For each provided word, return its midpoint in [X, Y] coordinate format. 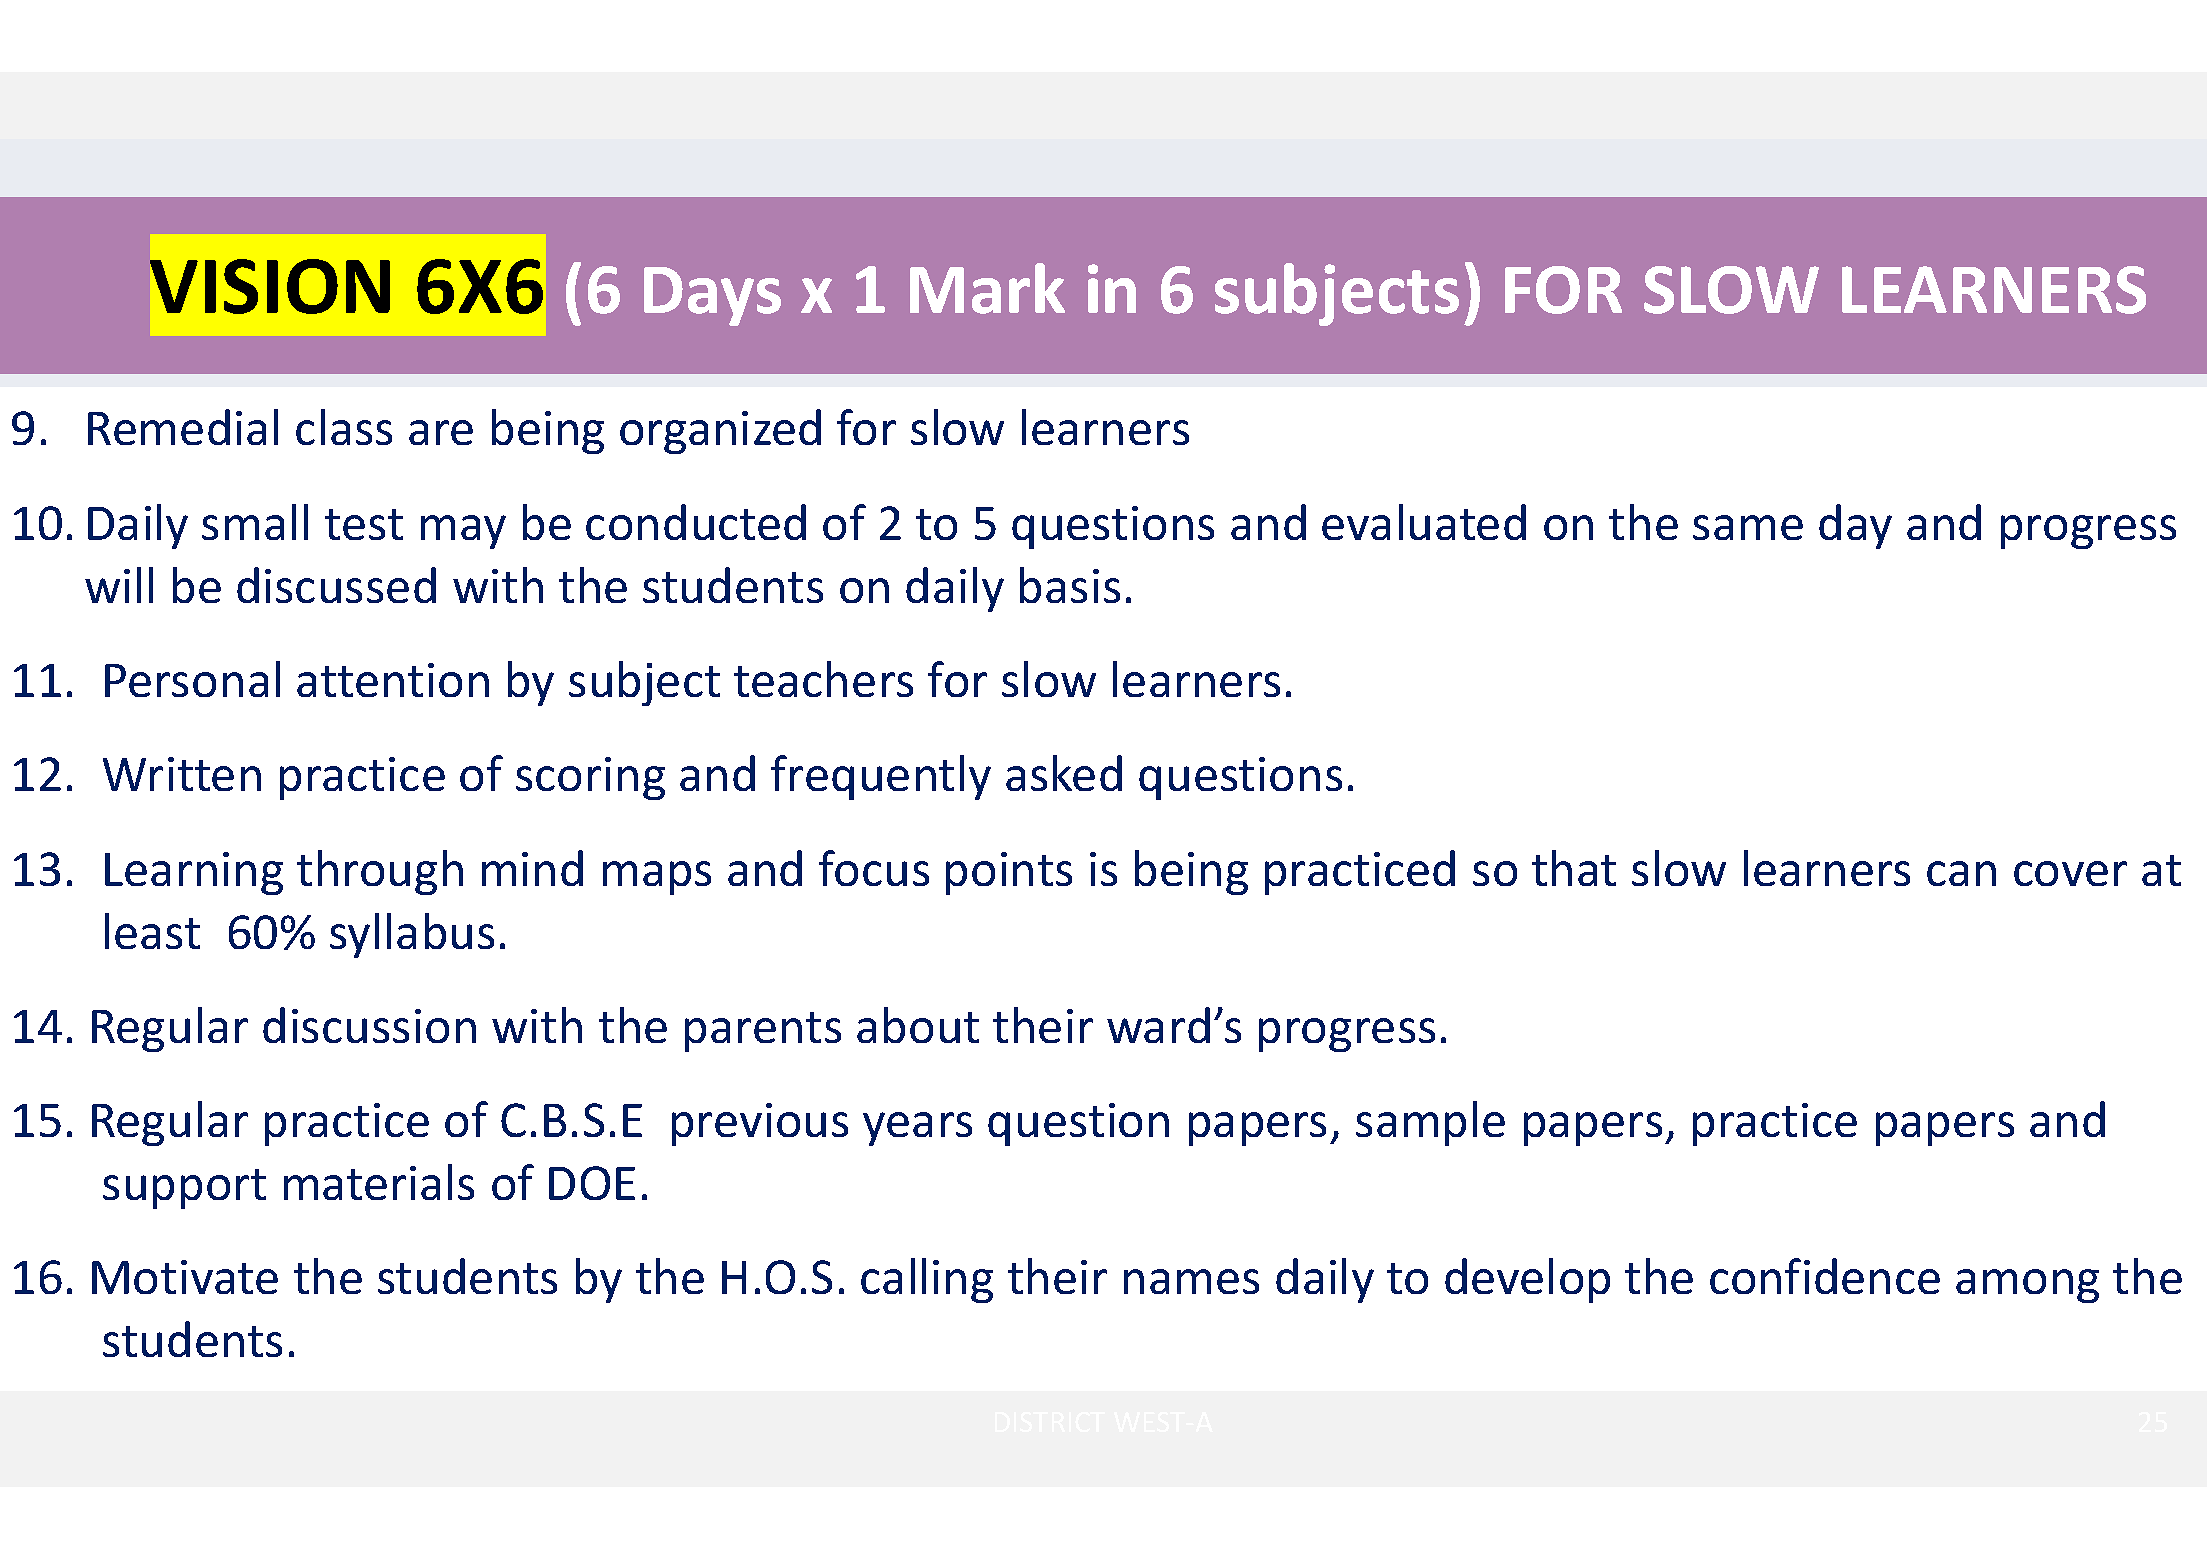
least [152, 931]
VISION [270, 286]
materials [379, 1182]
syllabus [412, 935]
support [184, 1189]
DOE [592, 1183]
